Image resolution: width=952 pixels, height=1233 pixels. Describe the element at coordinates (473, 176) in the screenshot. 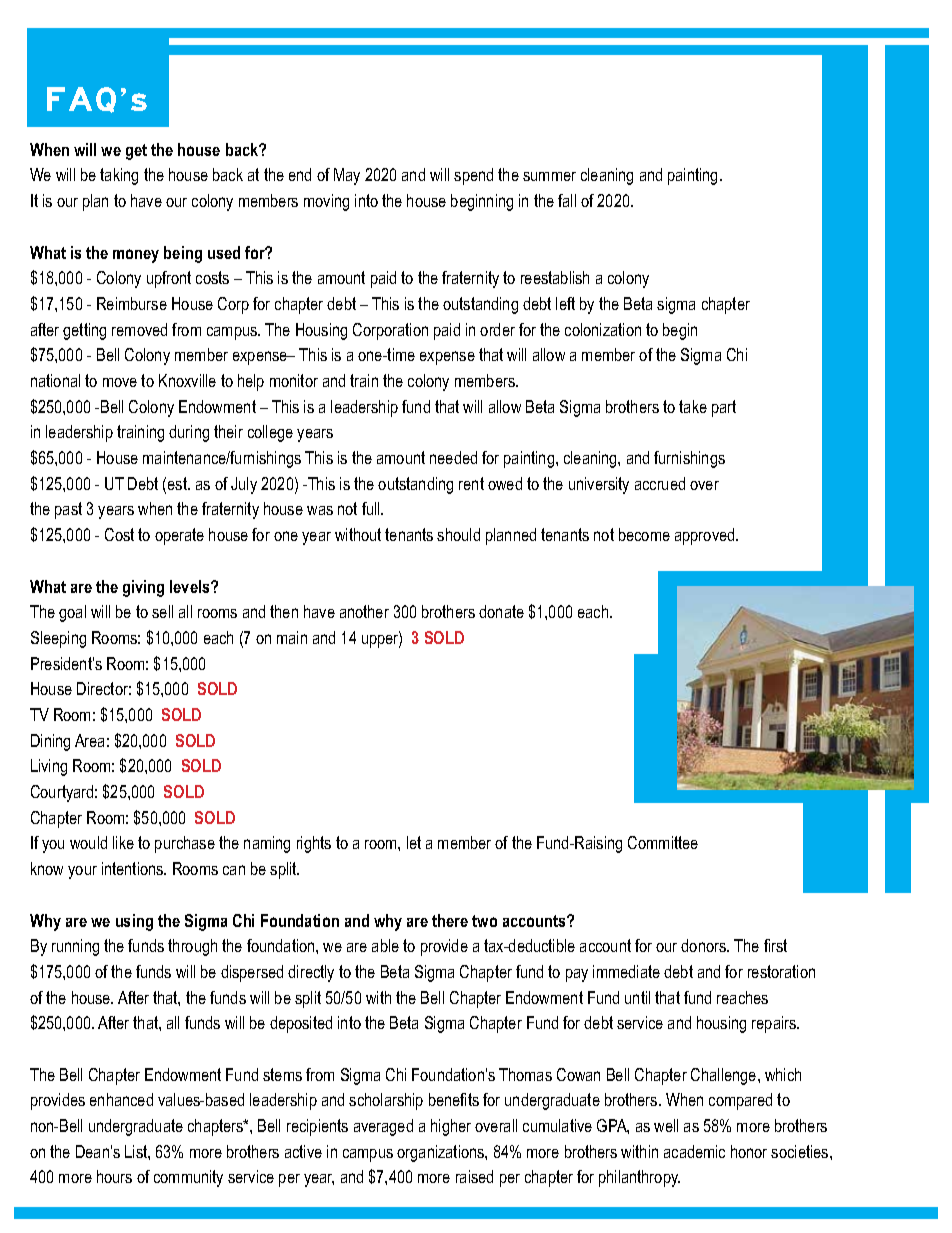

I see `spend` at that location.
